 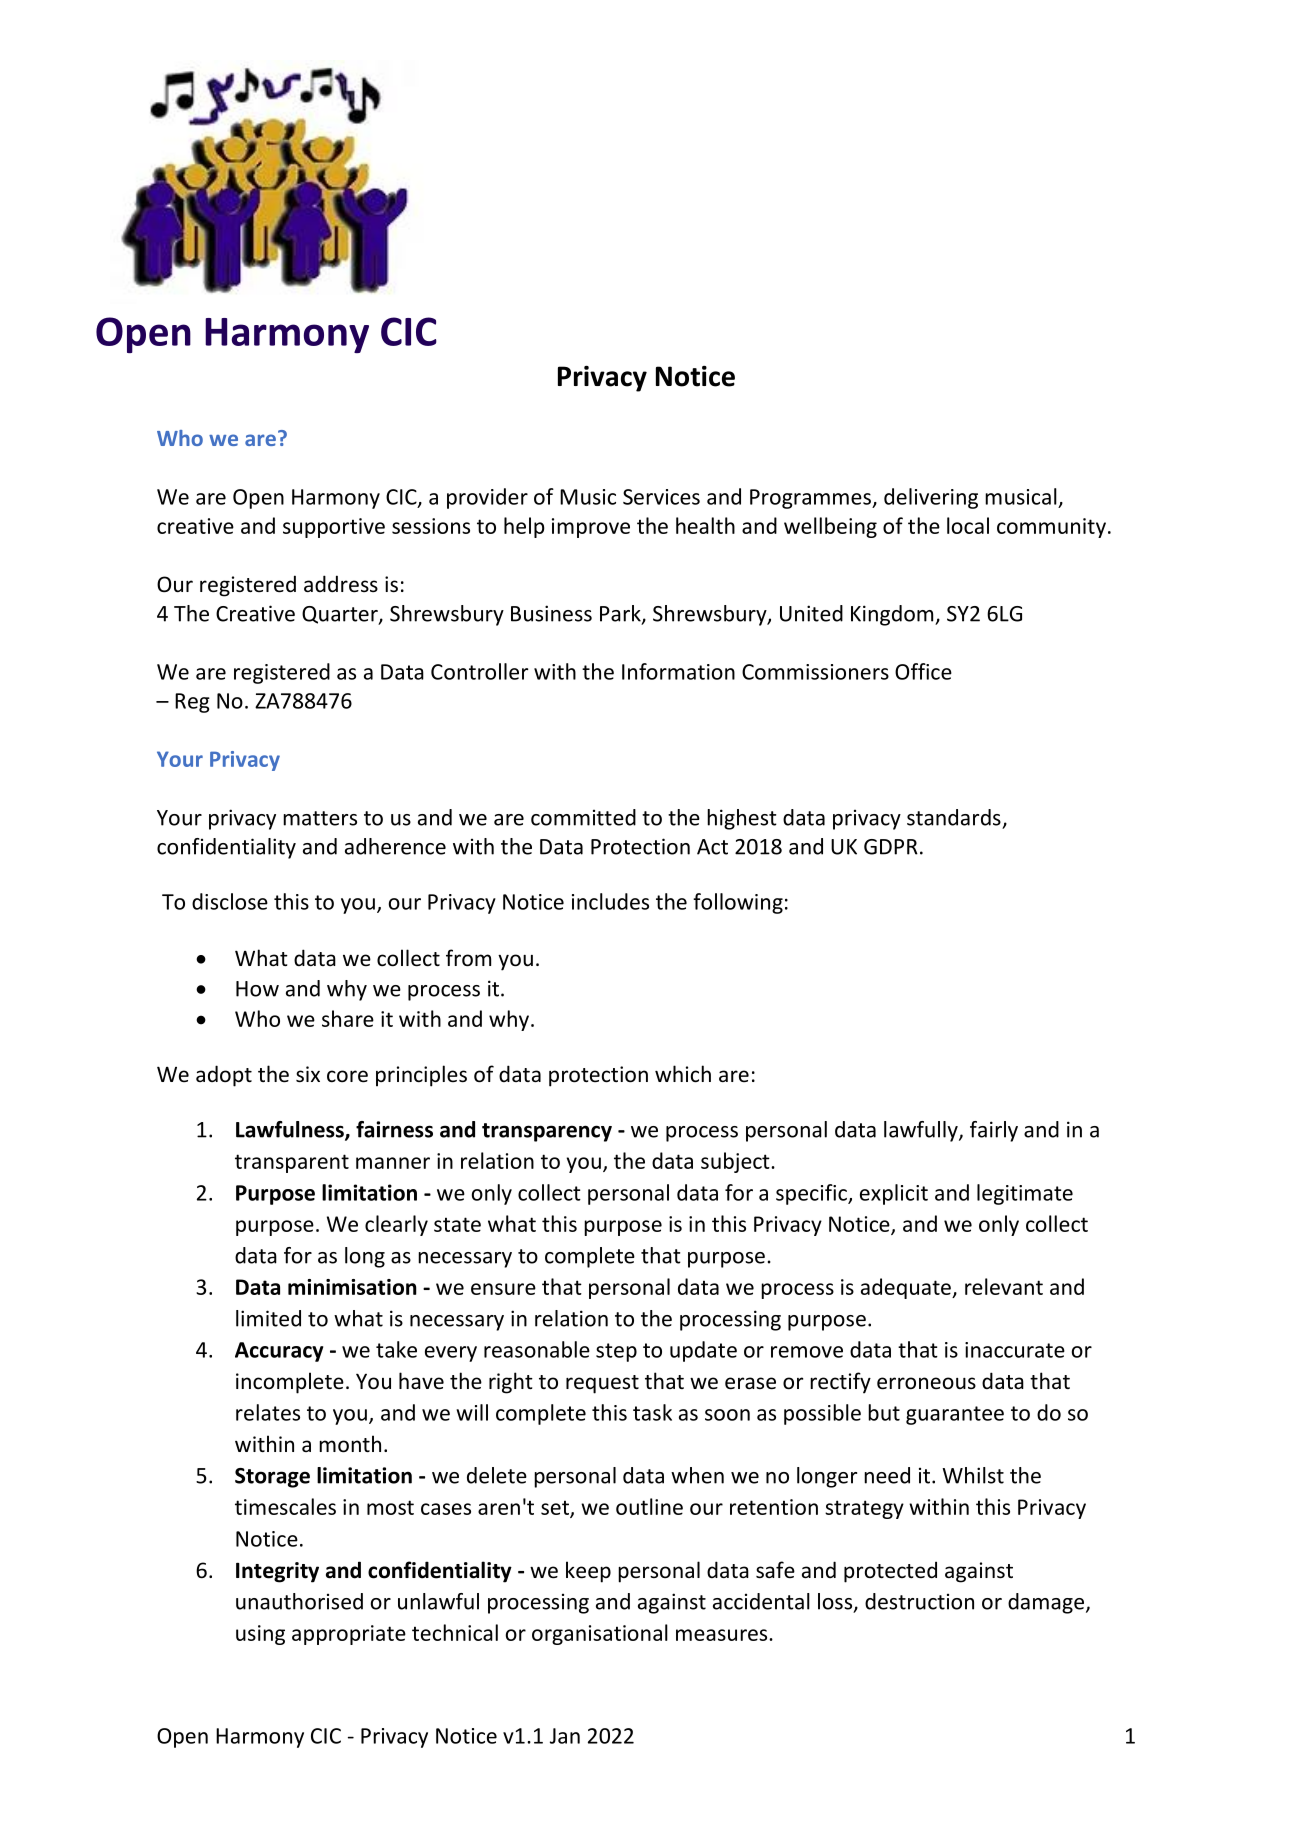 What do you see at coordinates (334, 528) in the screenshot?
I see `supportive` at bounding box center [334, 528].
